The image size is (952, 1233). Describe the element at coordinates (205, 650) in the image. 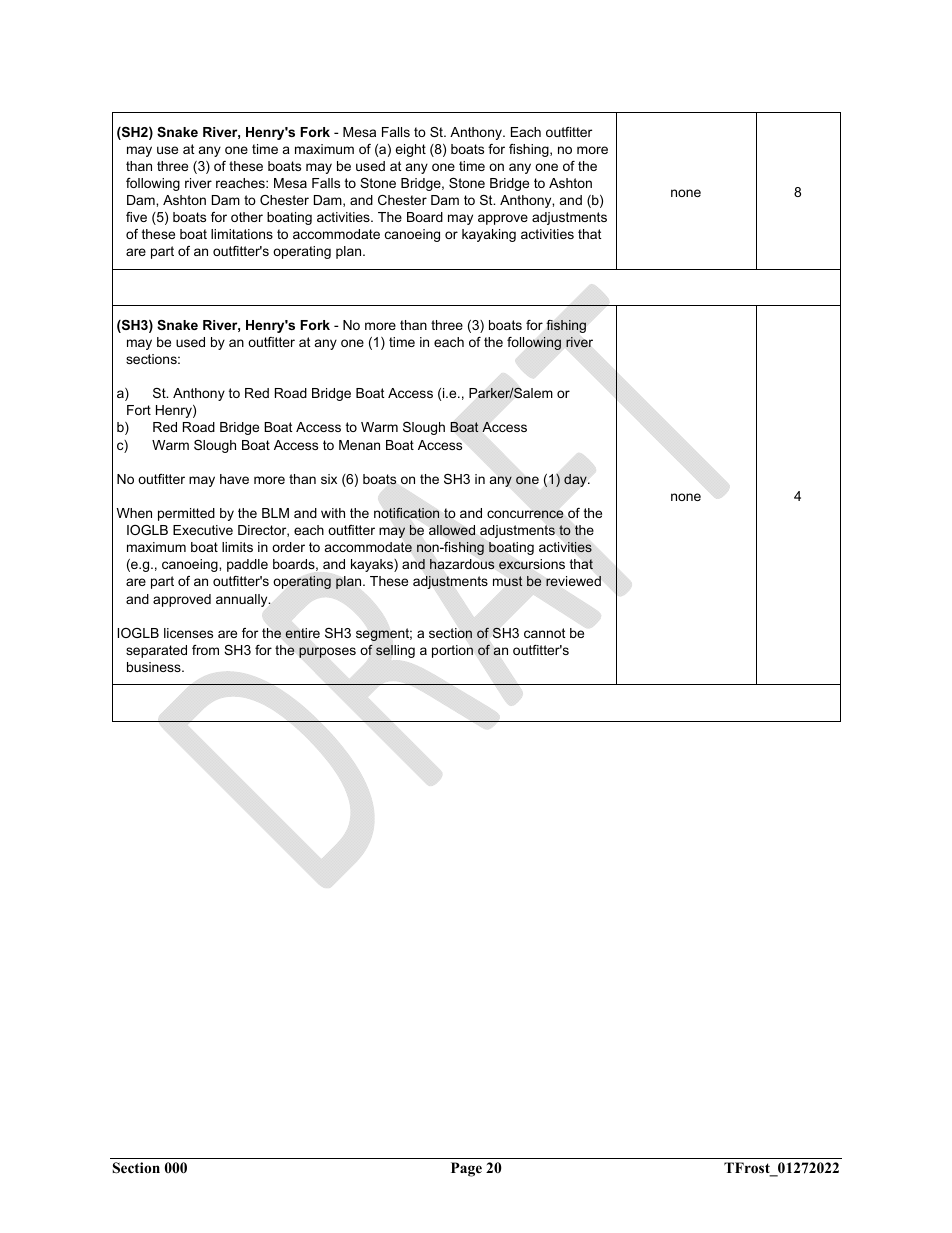

I see `from` at that location.
